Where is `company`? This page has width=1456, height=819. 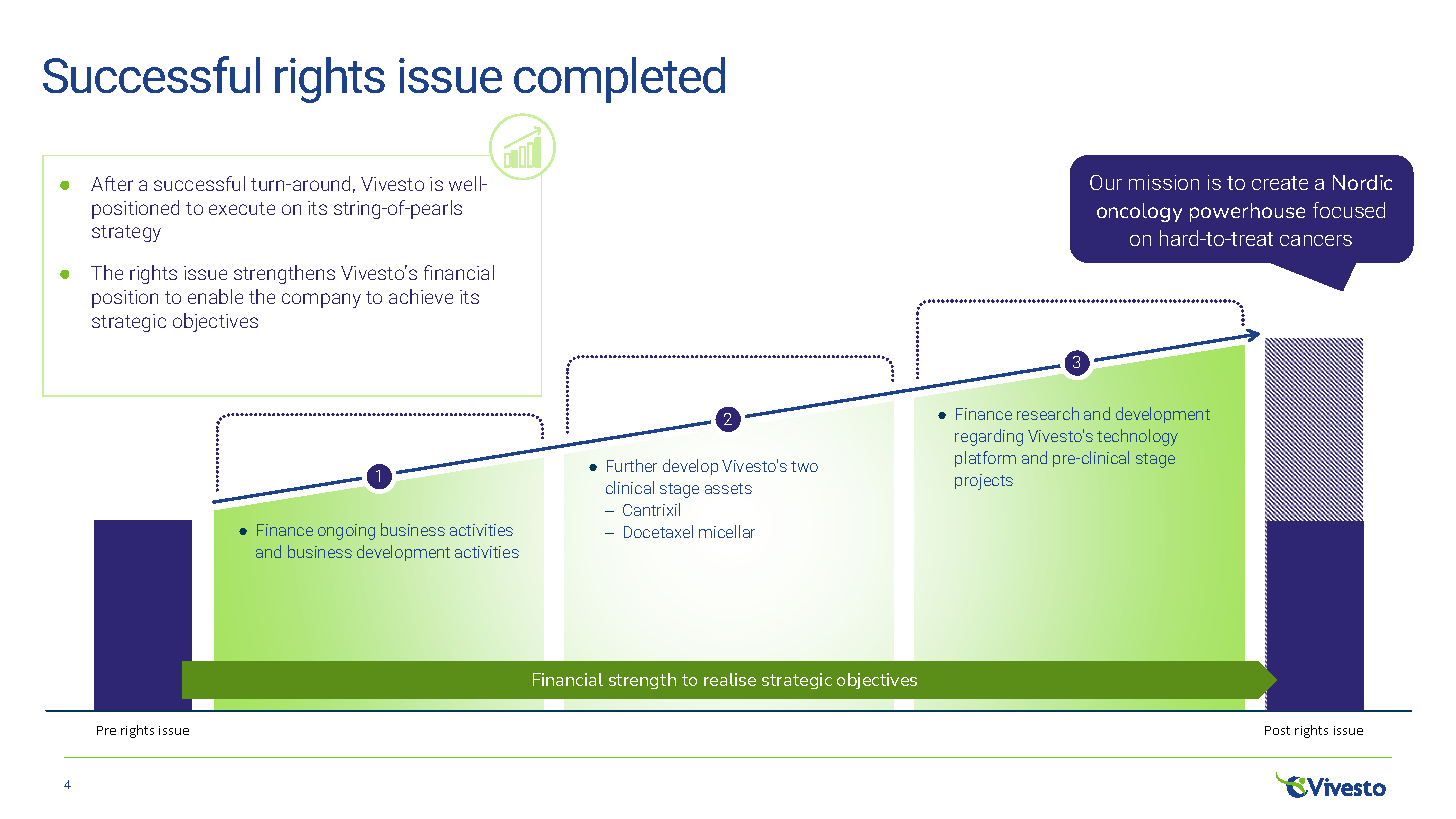
company is located at coordinates (321, 300).
